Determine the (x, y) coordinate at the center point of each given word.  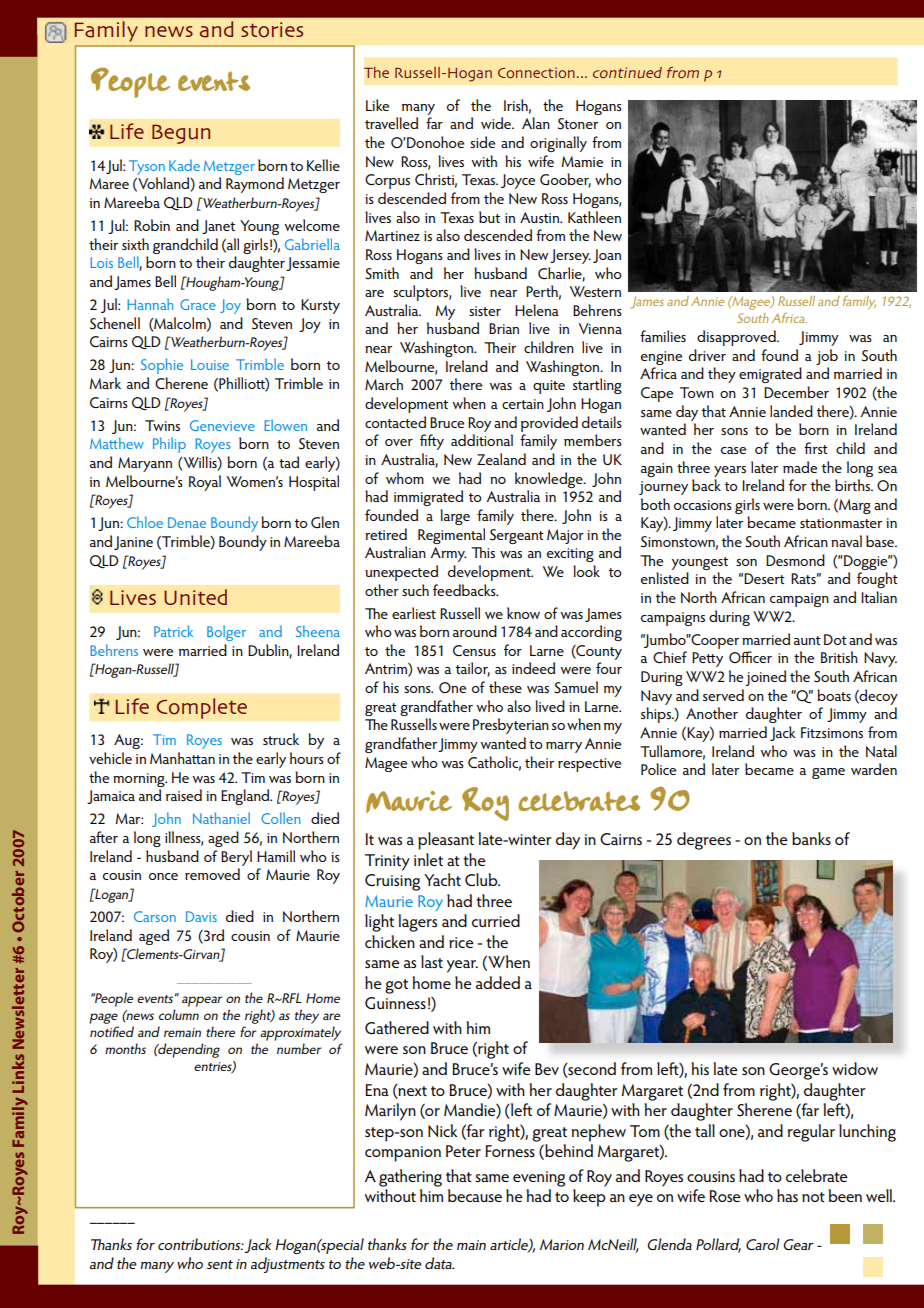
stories (272, 30)
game (828, 773)
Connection (536, 72)
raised (184, 795)
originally (558, 144)
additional (482, 440)
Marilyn (390, 1112)
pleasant (446, 841)
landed (791, 411)
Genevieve (222, 425)
